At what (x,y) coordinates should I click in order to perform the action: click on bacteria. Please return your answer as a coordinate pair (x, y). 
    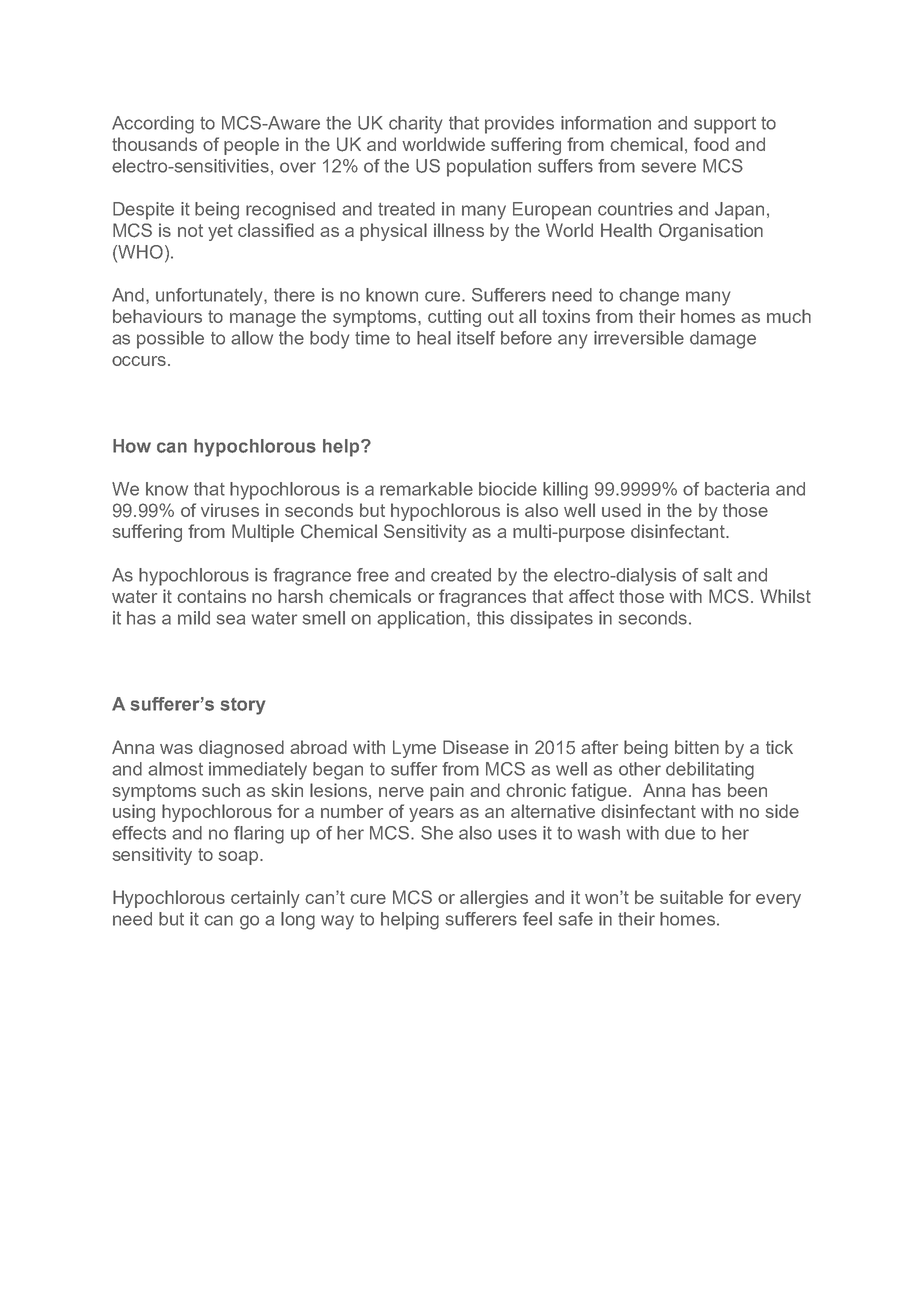
    Looking at the image, I should click on (737, 489).
